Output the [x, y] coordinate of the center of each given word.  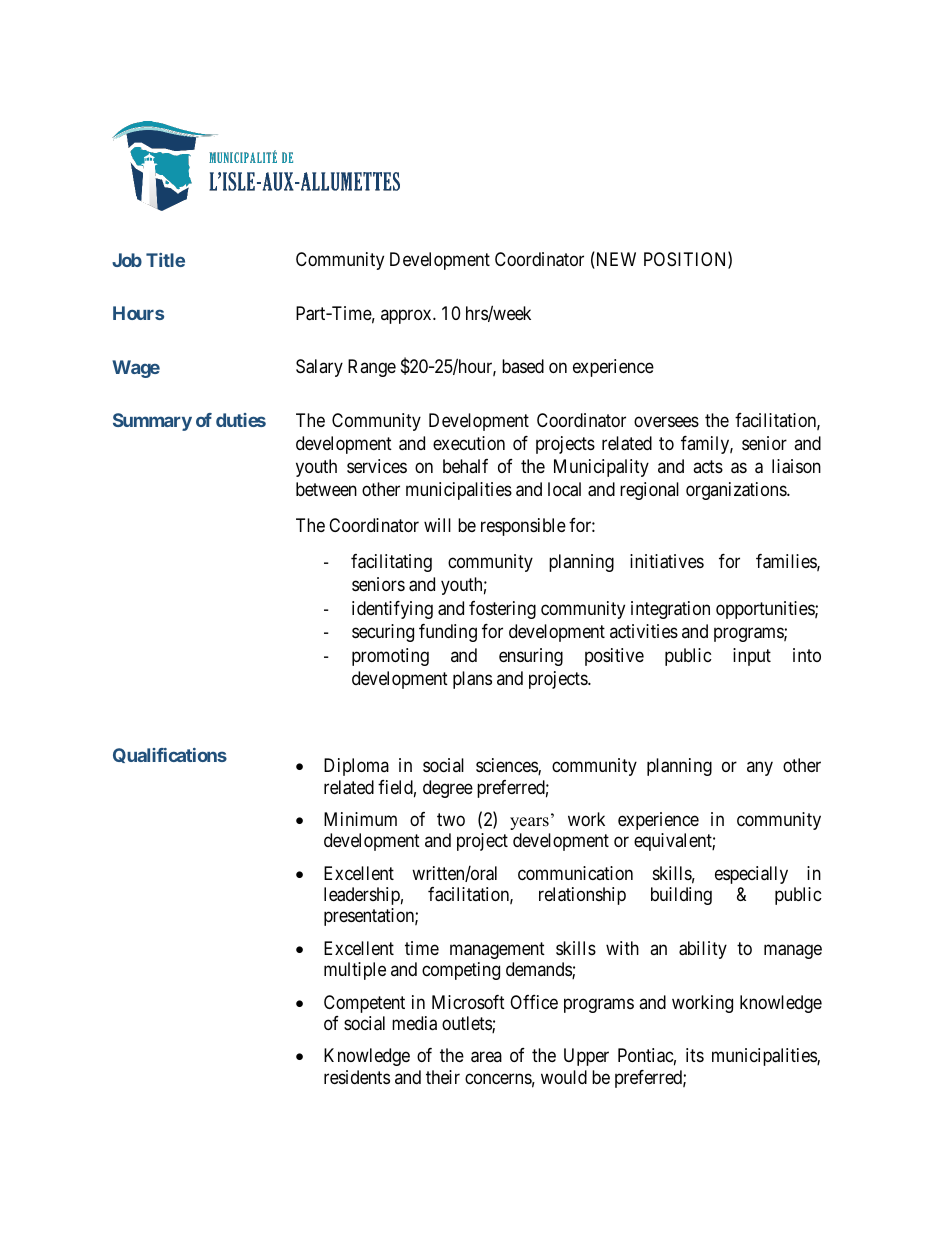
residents [357, 1077]
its [695, 1055]
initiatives [667, 561]
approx [407, 316]
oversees [666, 421]
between [326, 489]
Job [127, 260]
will [437, 525]
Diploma [356, 767]
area [486, 1057]
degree [448, 789]
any [760, 769]
